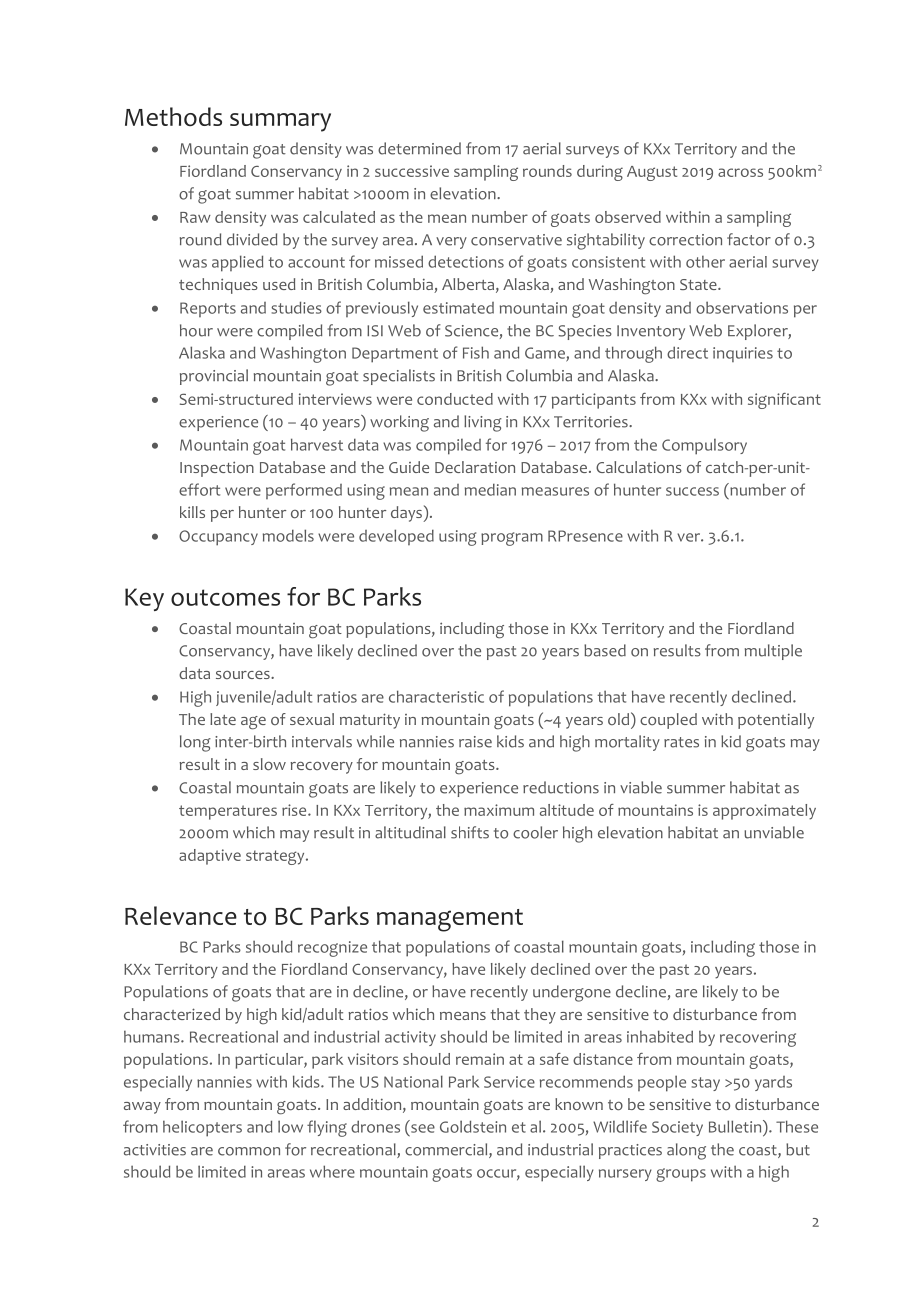  I want to click on determined, so click(419, 148).
